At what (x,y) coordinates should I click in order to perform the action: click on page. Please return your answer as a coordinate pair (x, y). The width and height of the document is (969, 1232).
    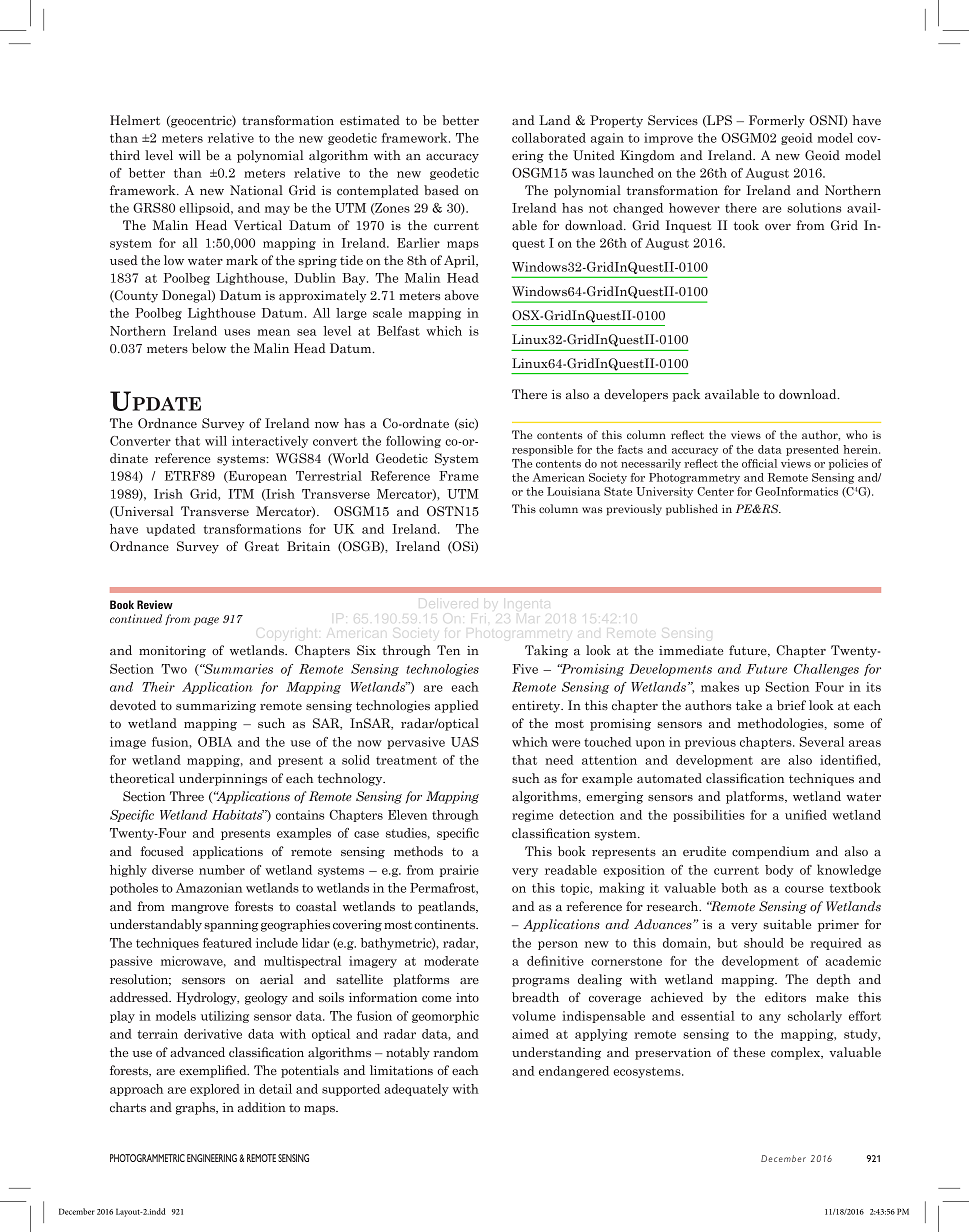
    Looking at the image, I should click on (206, 621).
